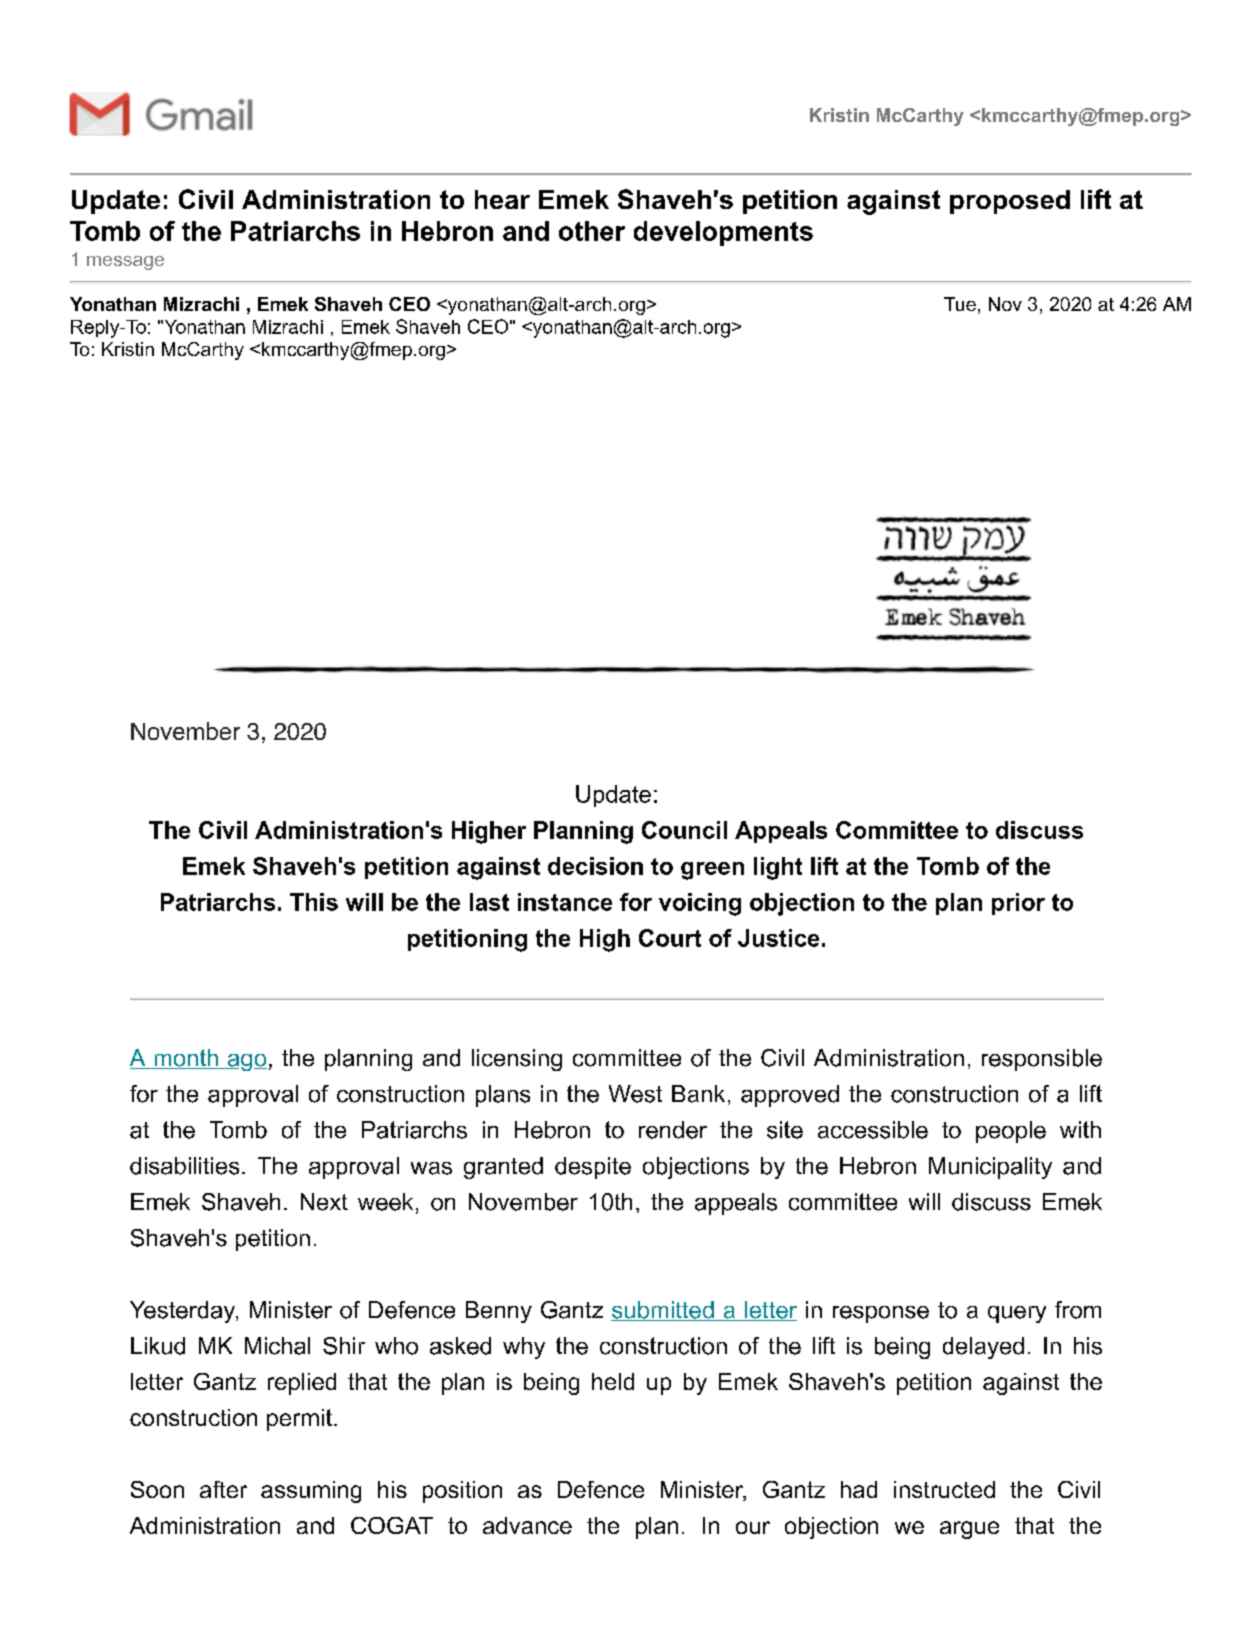 This image has height=1631, width=1260. Describe the element at coordinates (1010, 202) in the image. I see `proposed` at that location.
